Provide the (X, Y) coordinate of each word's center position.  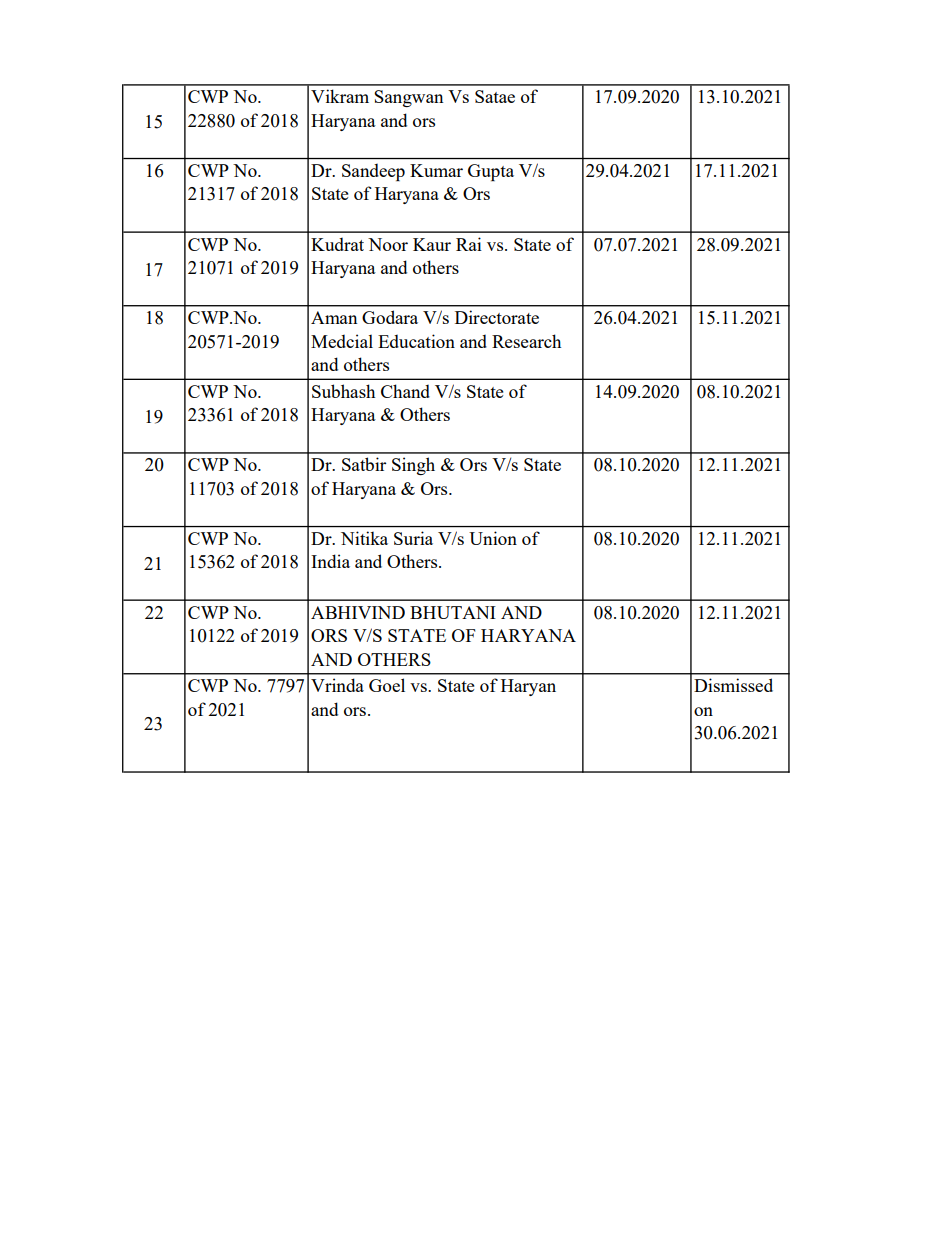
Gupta (491, 172)
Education (416, 341)
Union (493, 538)
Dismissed (733, 685)
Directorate (497, 317)
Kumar (436, 170)
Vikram (340, 96)
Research (526, 341)
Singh (413, 466)
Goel (387, 685)
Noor (388, 244)
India (330, 561)
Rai (469, 244)
